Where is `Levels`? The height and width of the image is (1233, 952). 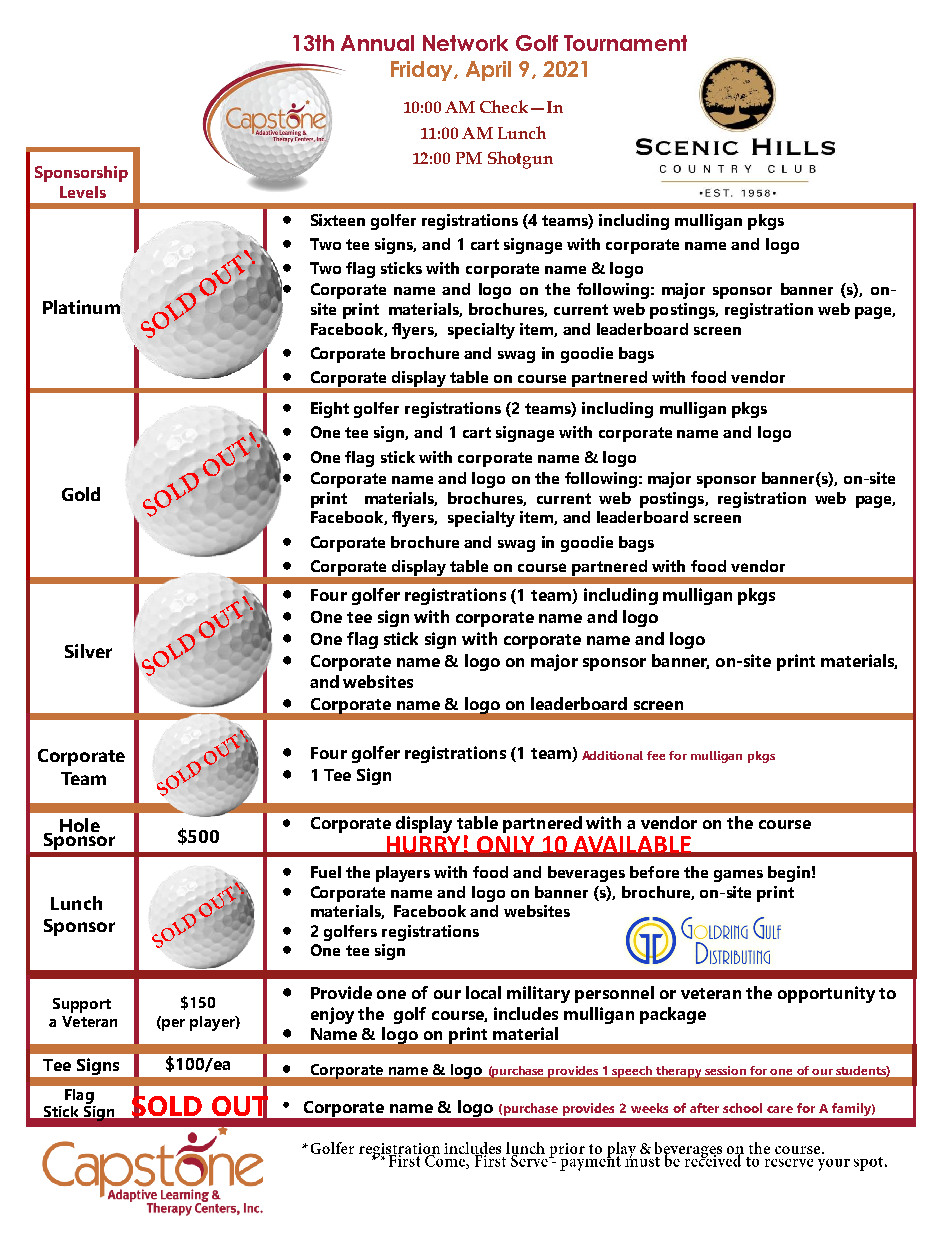
Levels is located at coordinates (83, 192).
